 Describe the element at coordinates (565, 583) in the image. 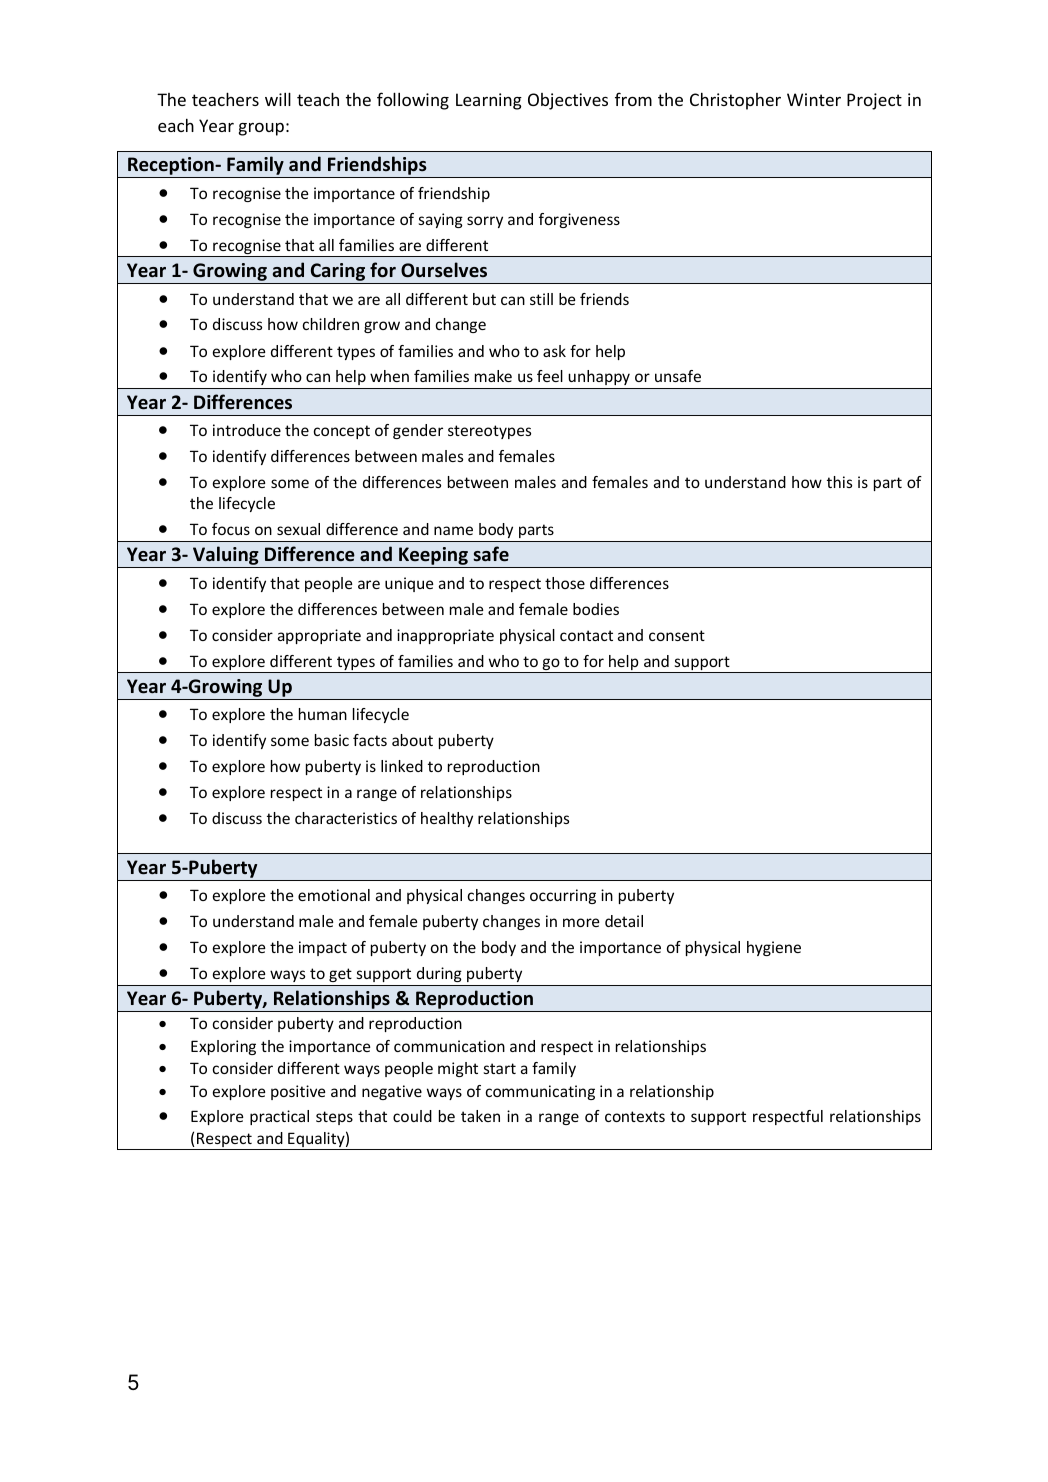

I see `those` at that location.
